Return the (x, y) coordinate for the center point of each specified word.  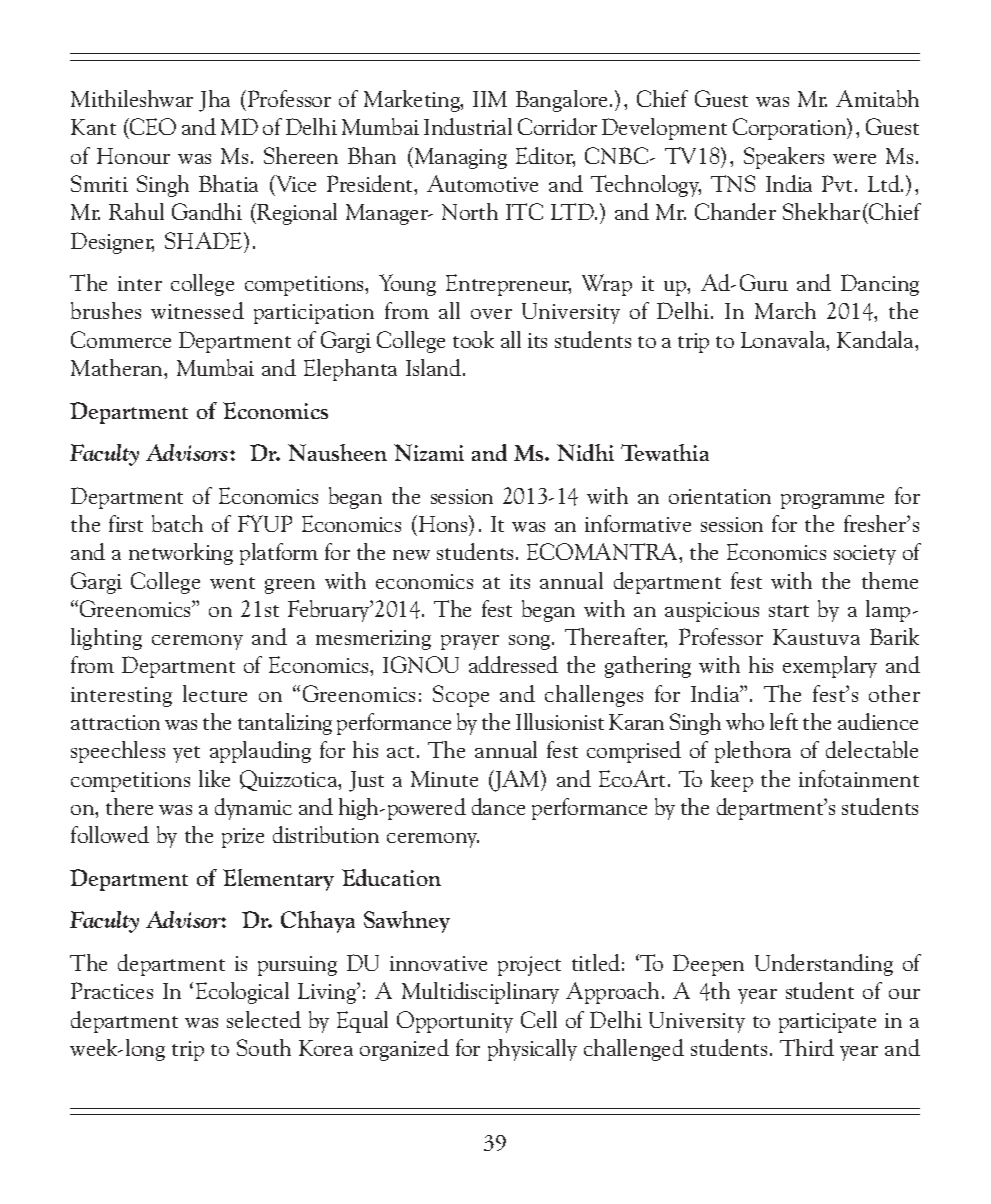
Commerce (121, 339)
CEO (152, 128)
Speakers (784, 158)
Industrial (468, 126)
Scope (461, 696)
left (784, 721)
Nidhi (585, 452)
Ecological (242, 993)
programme (832, 501)
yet (186, 754)
